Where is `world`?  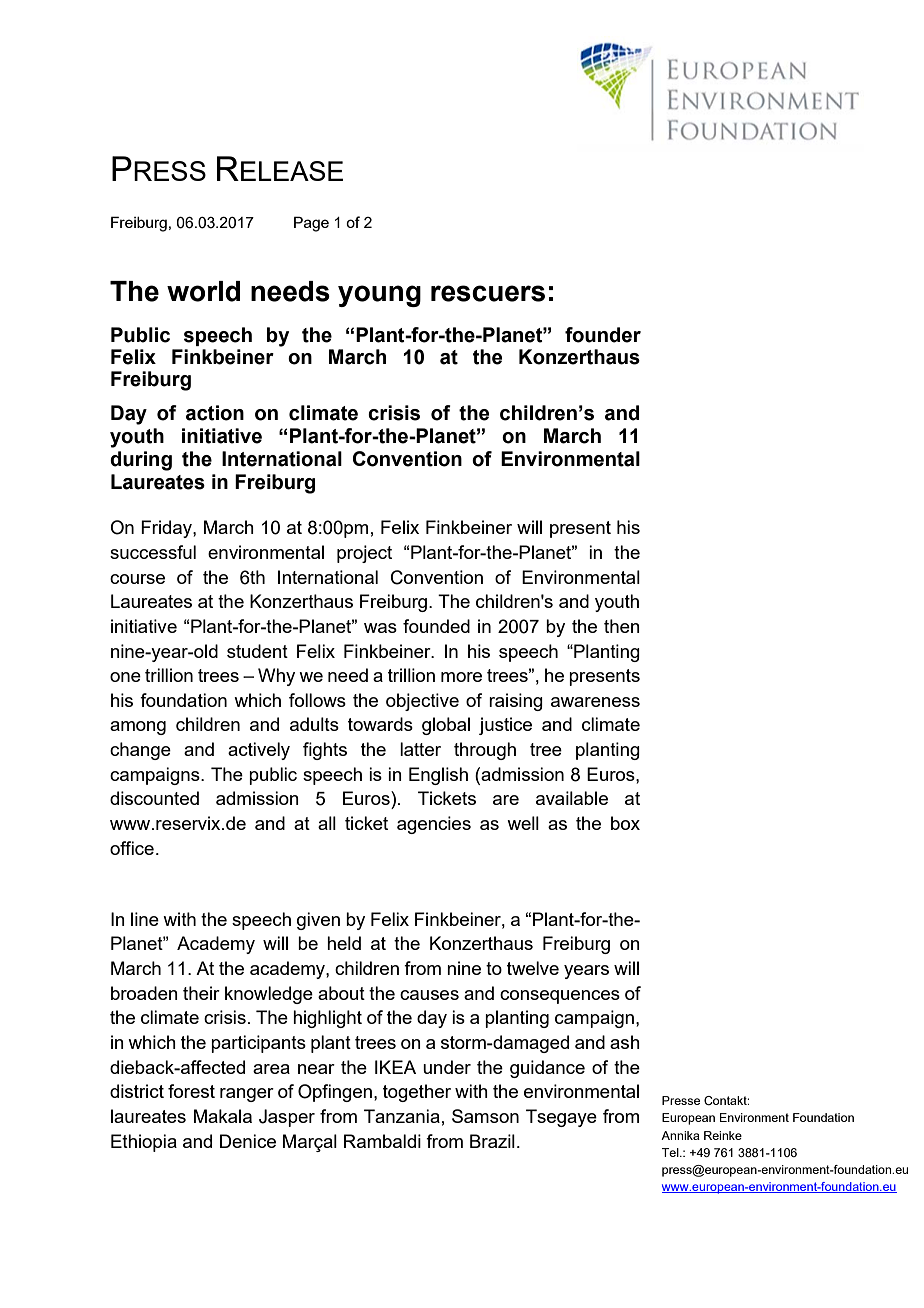 world is located at coordinates (203, 291).
